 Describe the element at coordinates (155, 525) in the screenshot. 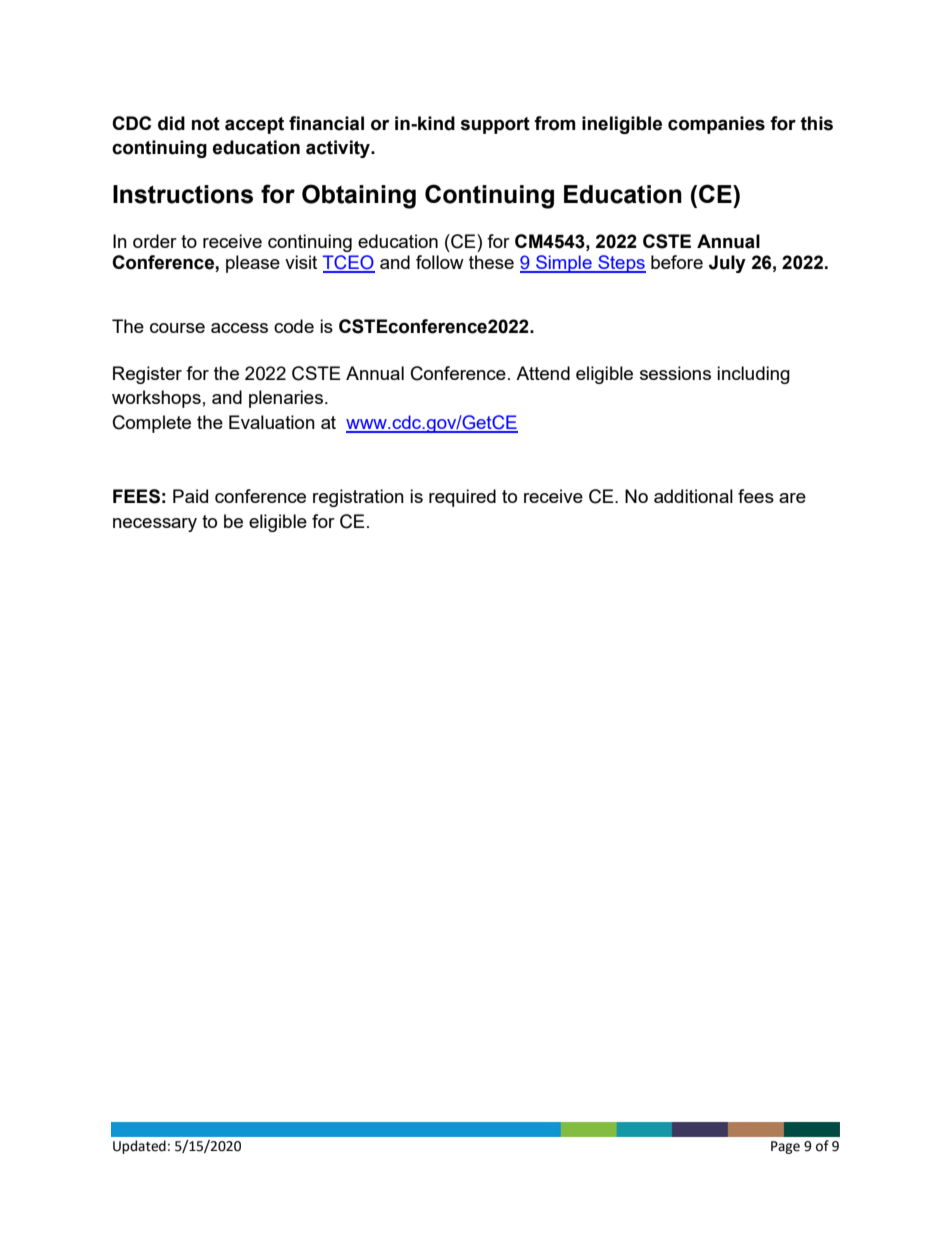

I see `necessary` at that location.
